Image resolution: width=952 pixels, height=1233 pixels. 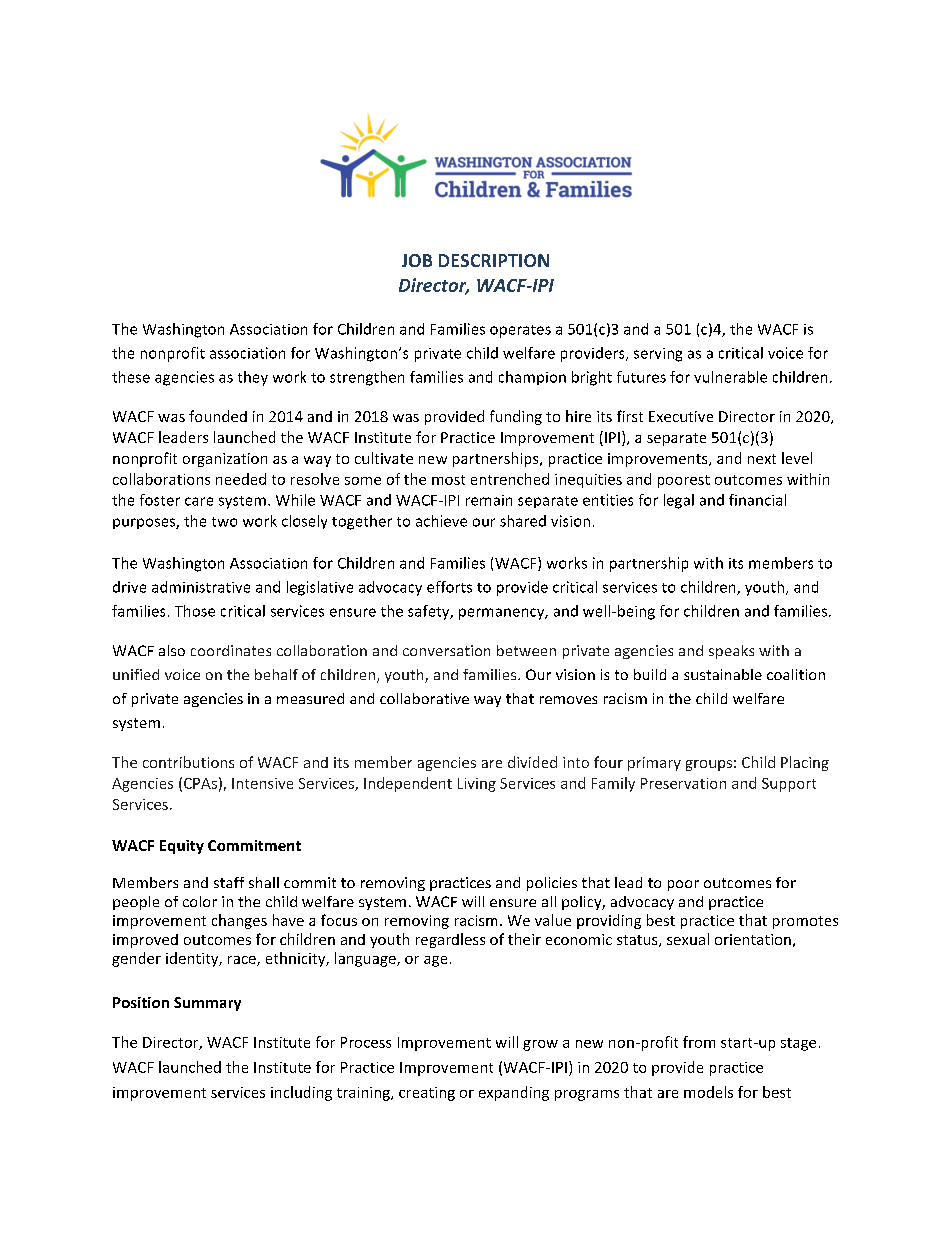 What do you see at coordinates (723, 674) in the document?
I see `sustainable` at bounding box center [723, 674].
